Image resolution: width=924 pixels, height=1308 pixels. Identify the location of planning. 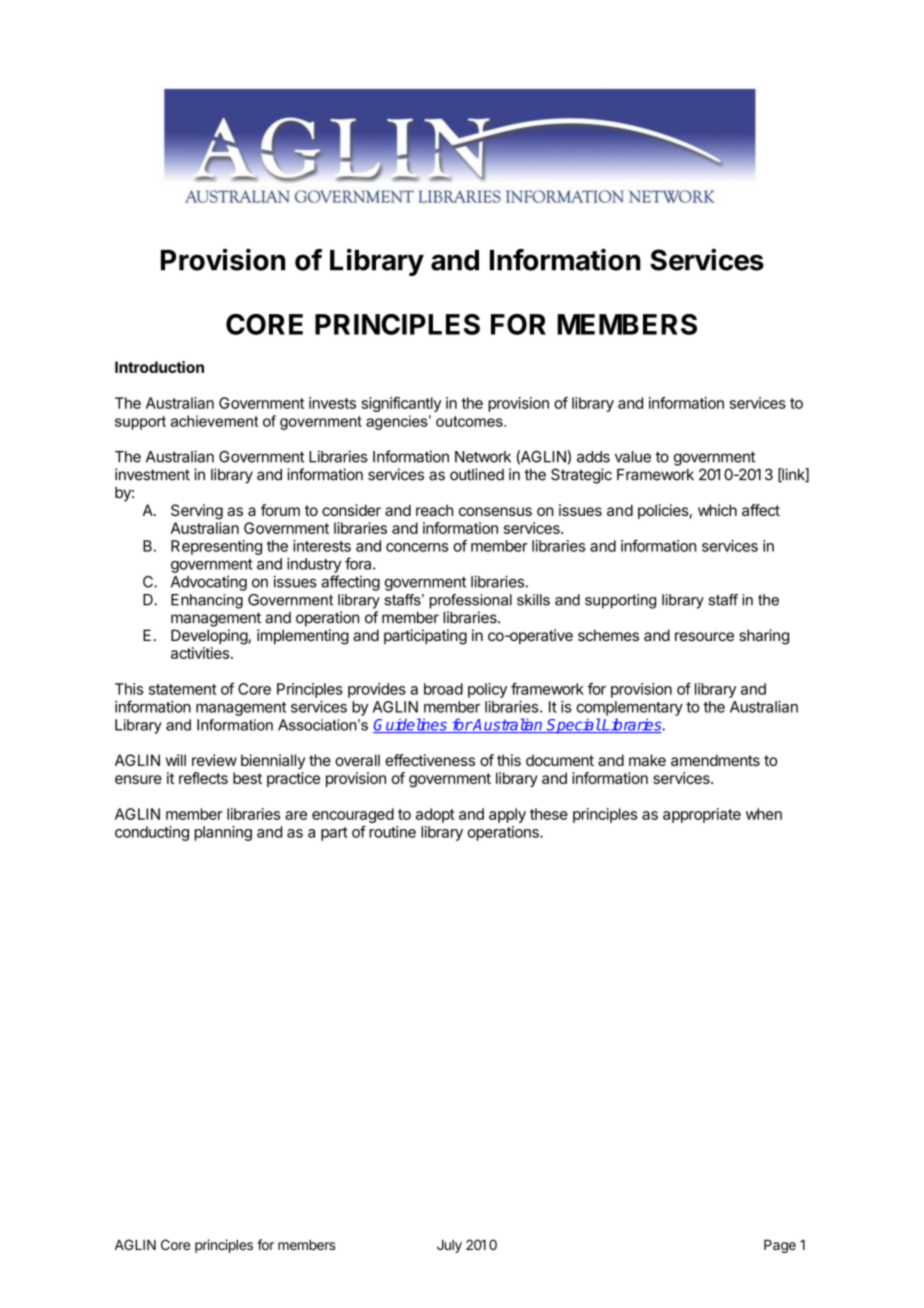
(223, 833).
